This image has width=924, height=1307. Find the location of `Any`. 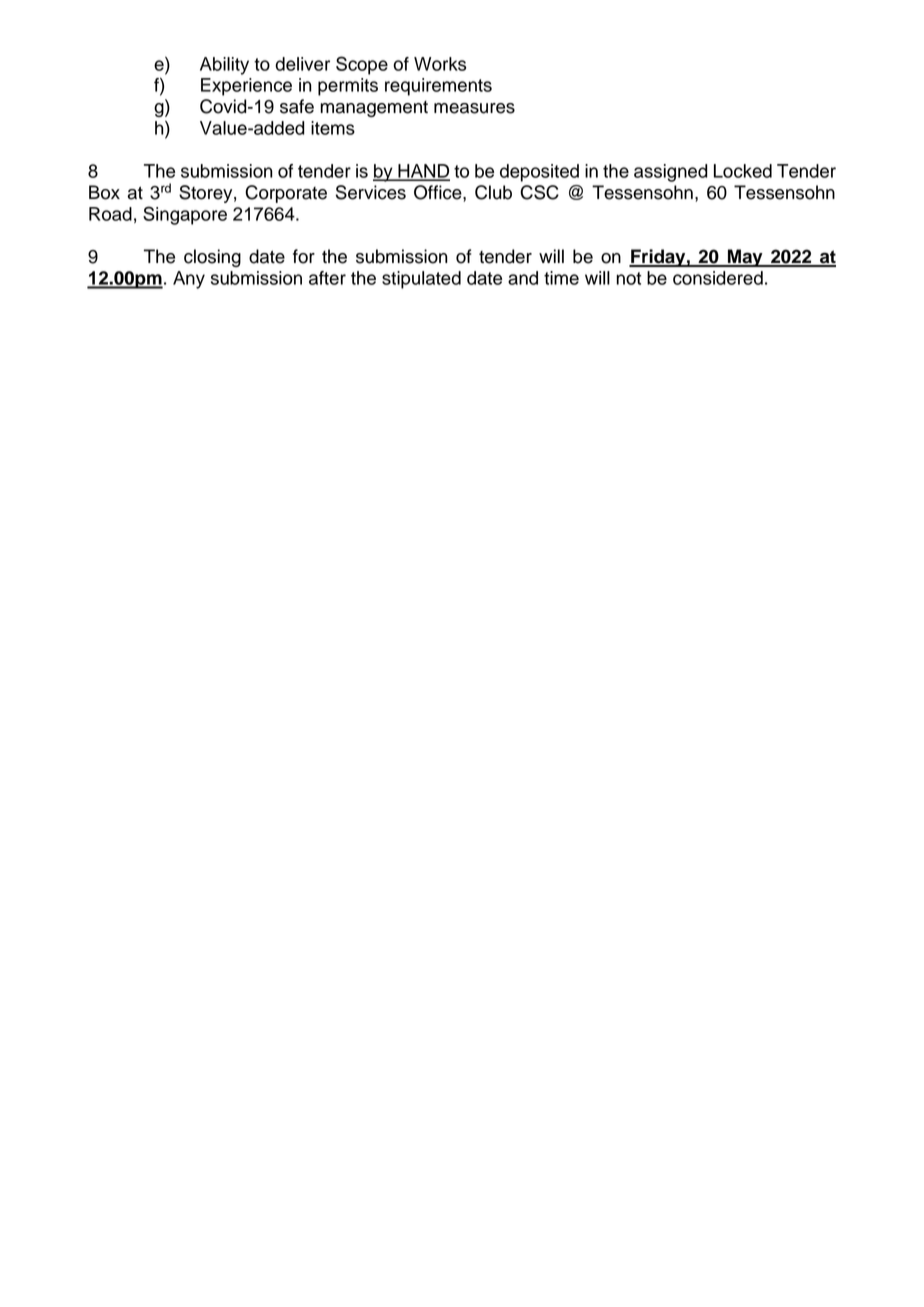

Any is located at coordinates (189, 280).
